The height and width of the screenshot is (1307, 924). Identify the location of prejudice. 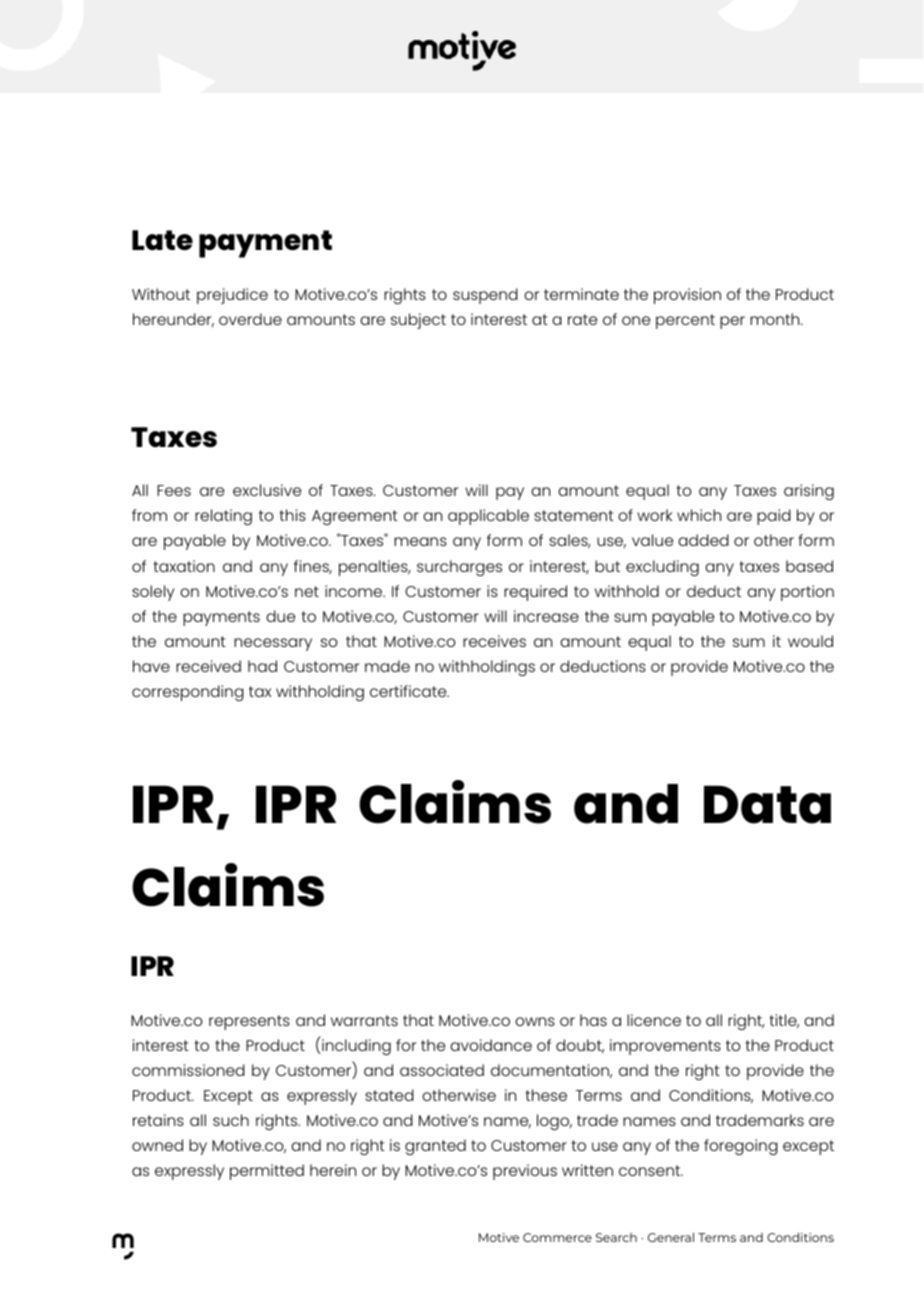
(232, 296).
